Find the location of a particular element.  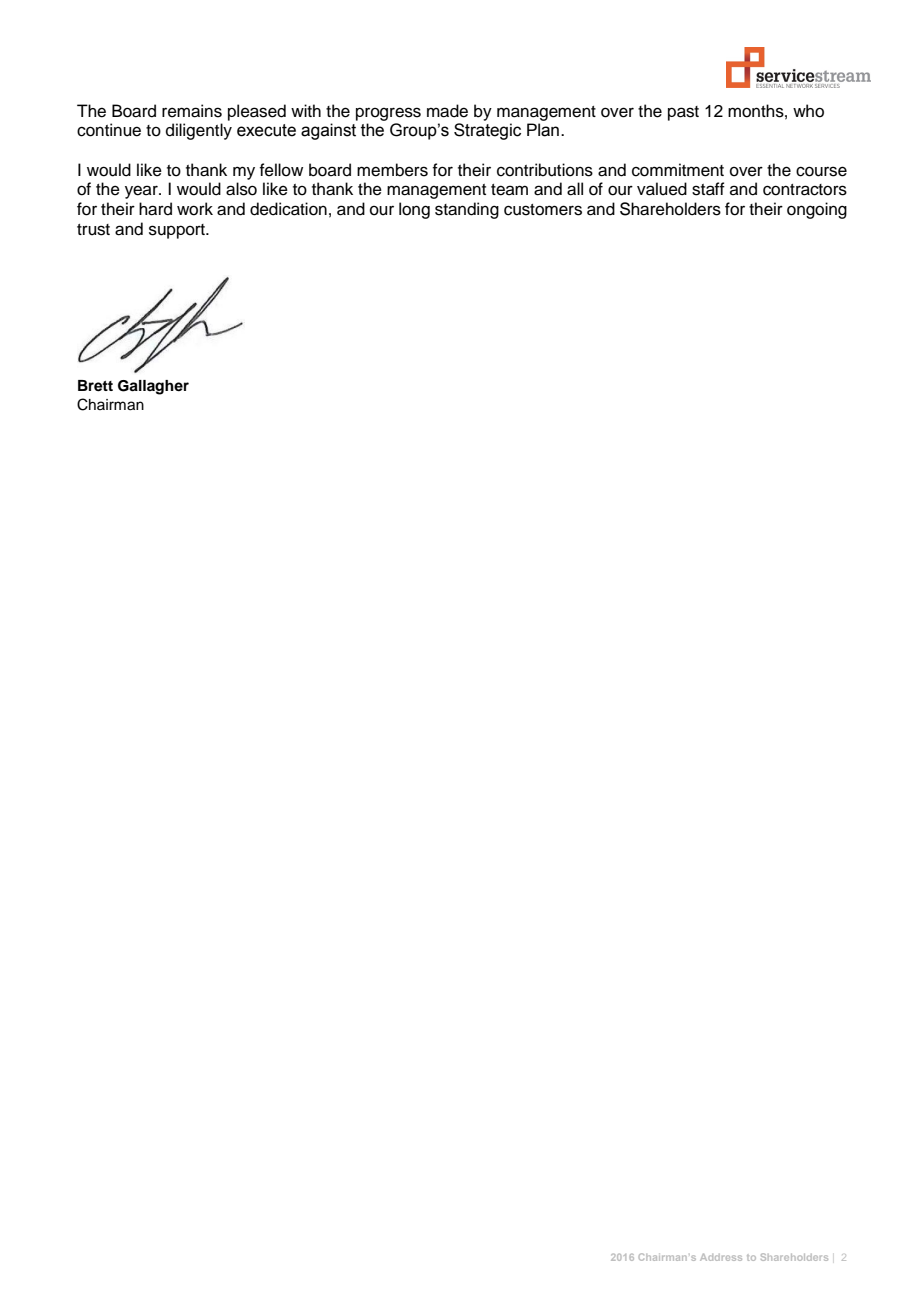

Address is located at coordinates (721, 1257).
